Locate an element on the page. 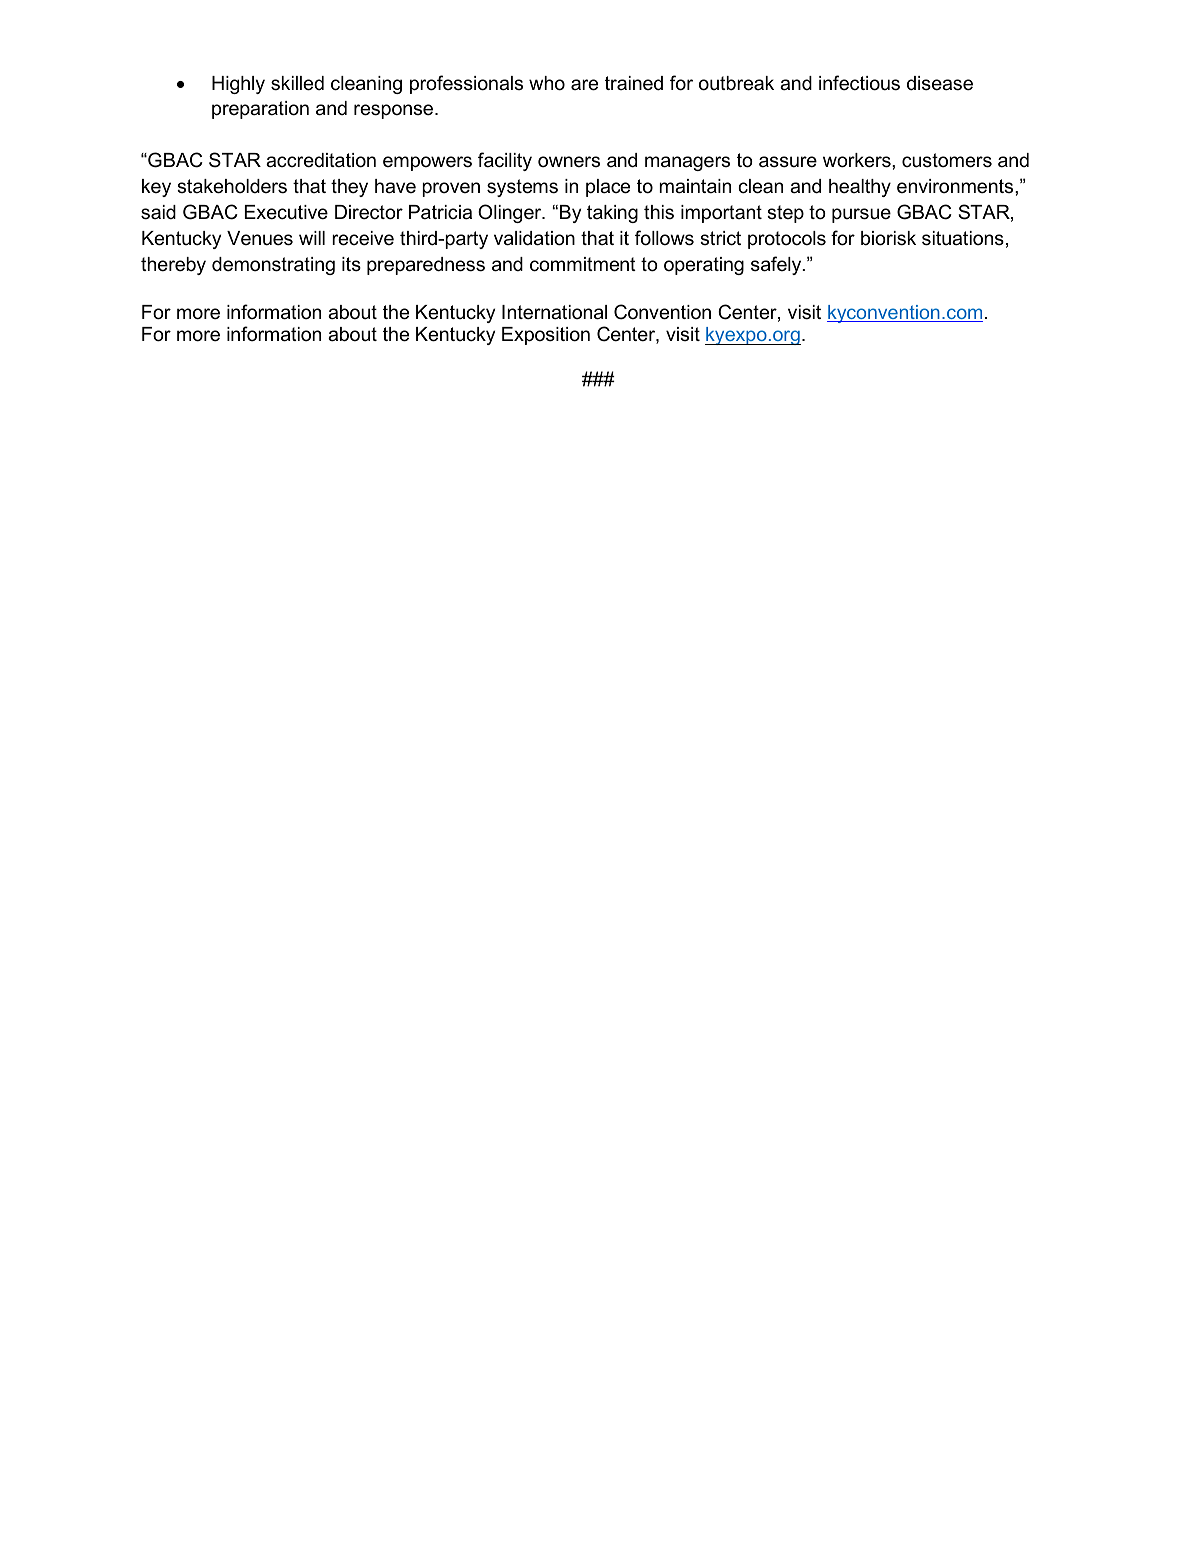 The height and width of the page is (1549, 1197). pursue is located at coordinates (861, 215).
